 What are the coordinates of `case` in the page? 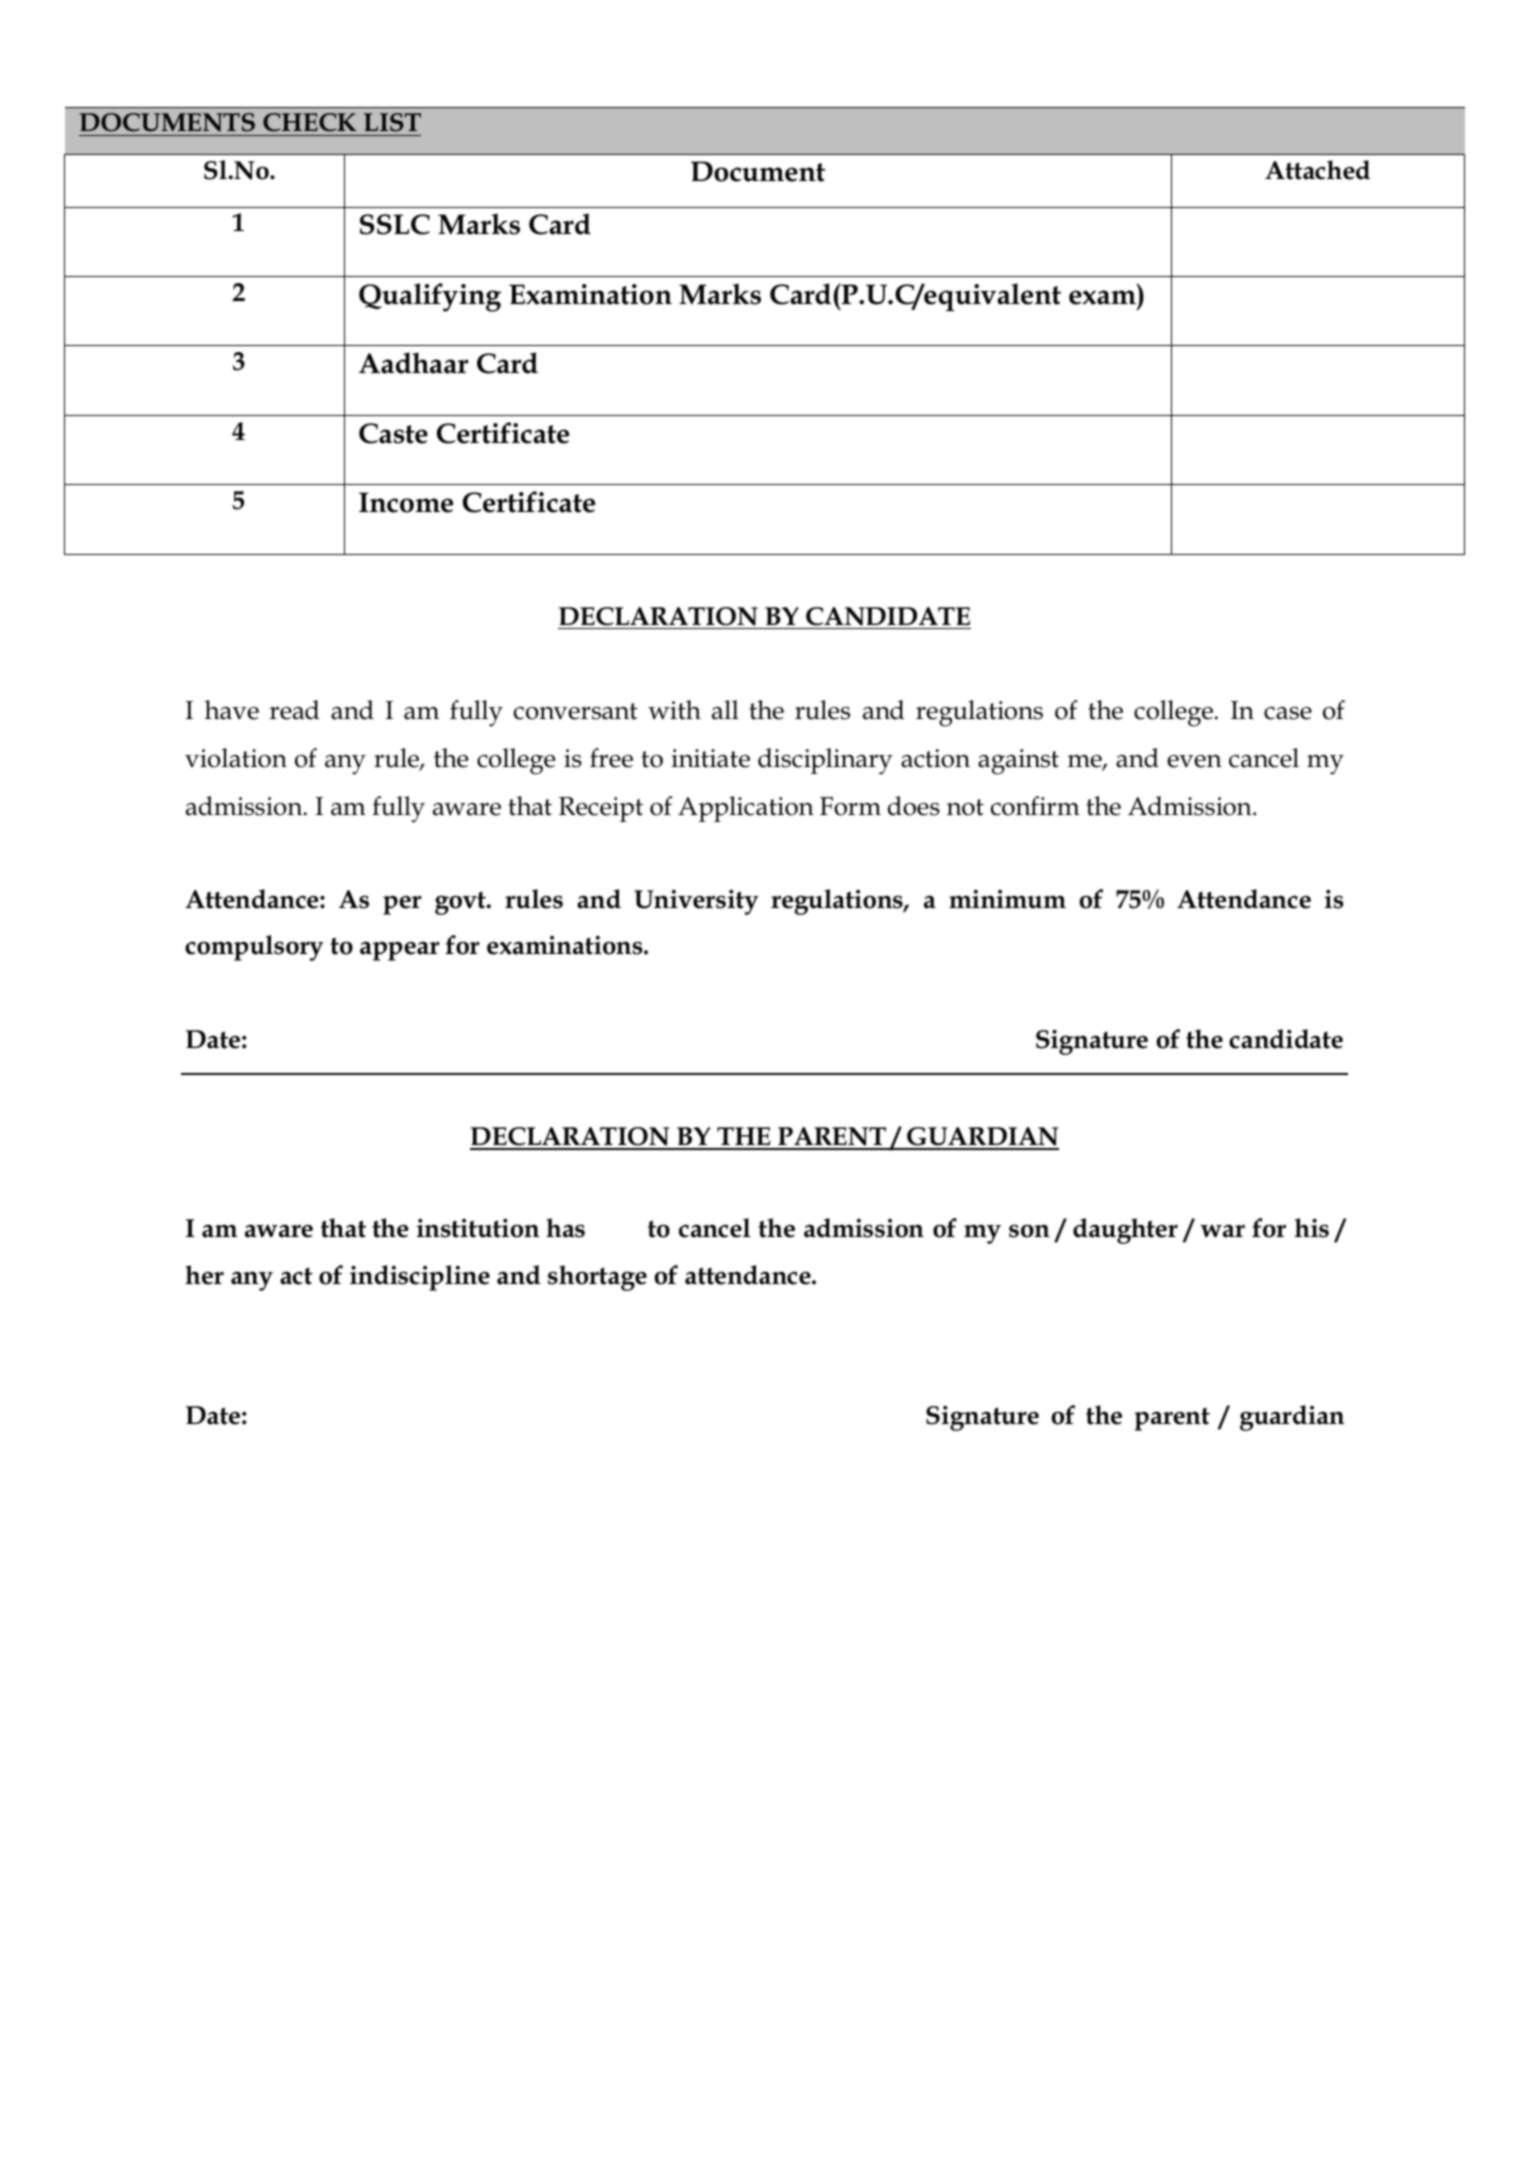 It's located at (1288, 713).
